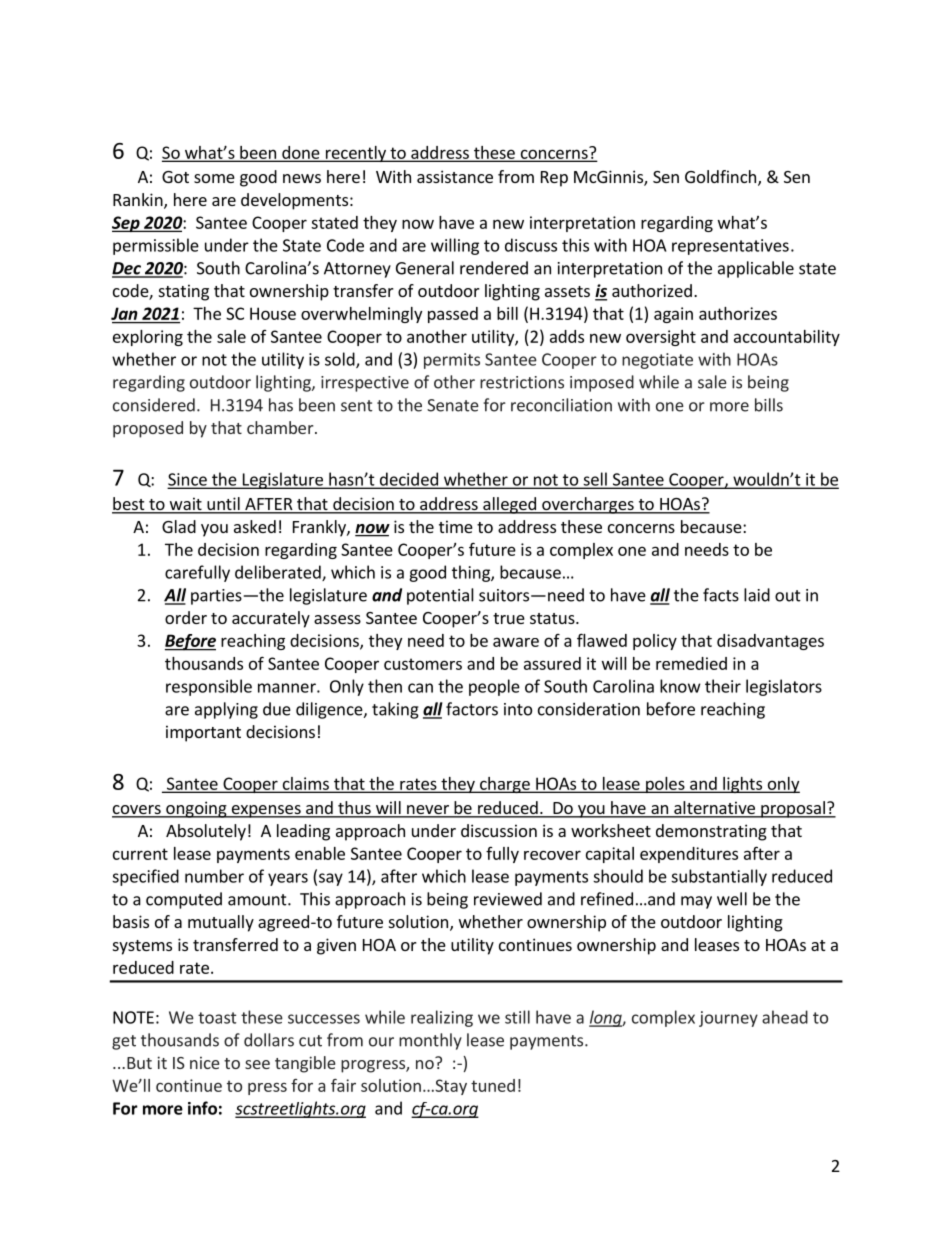 Image resolution: width=952 pixels, height=1233 pixels. What do you see at coordinates (455, 176) in the screenshot?
I see `assistance` at bounding box center [455, 176].
